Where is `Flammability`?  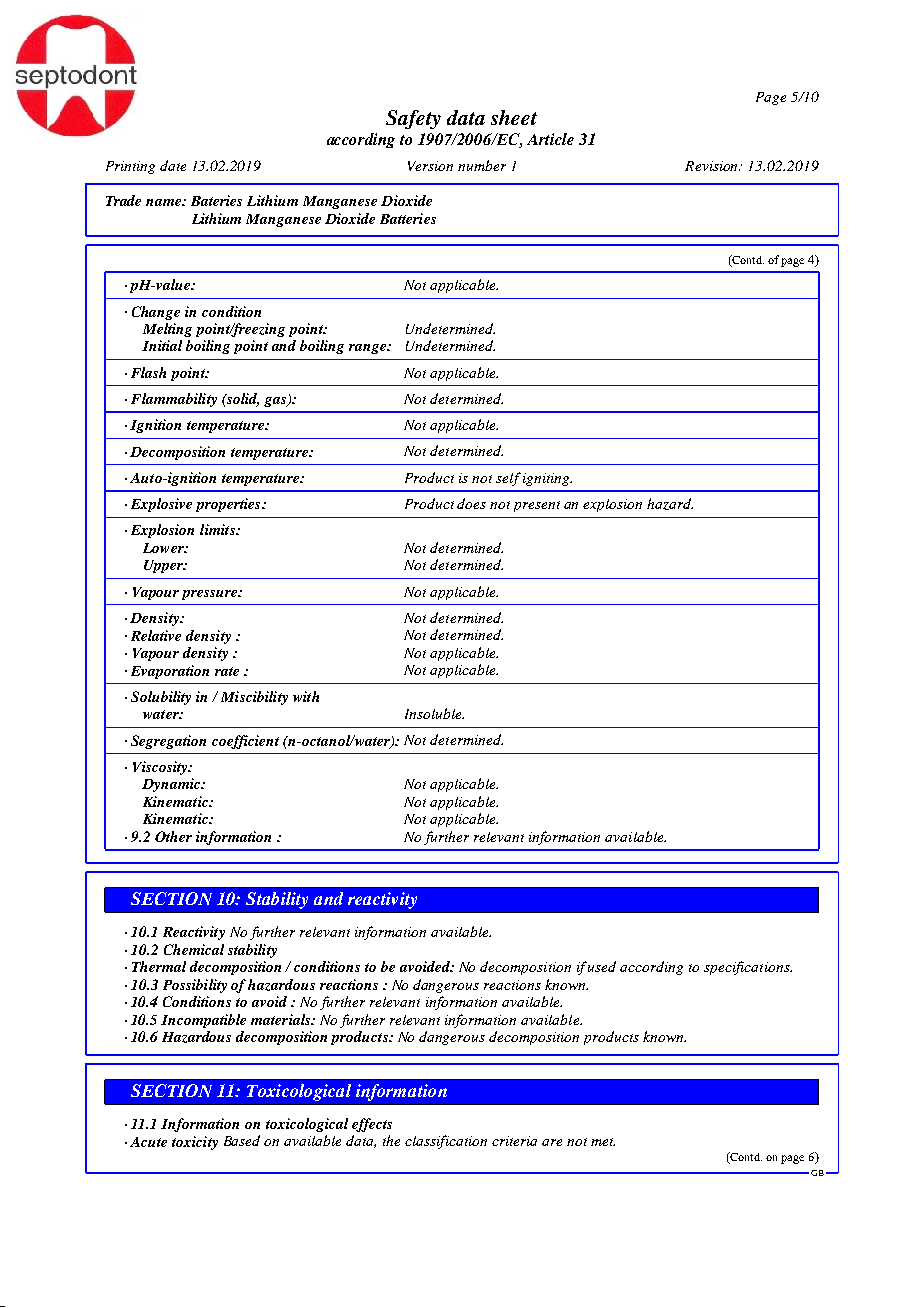
Flammability is located at coordinates (174, 400).
